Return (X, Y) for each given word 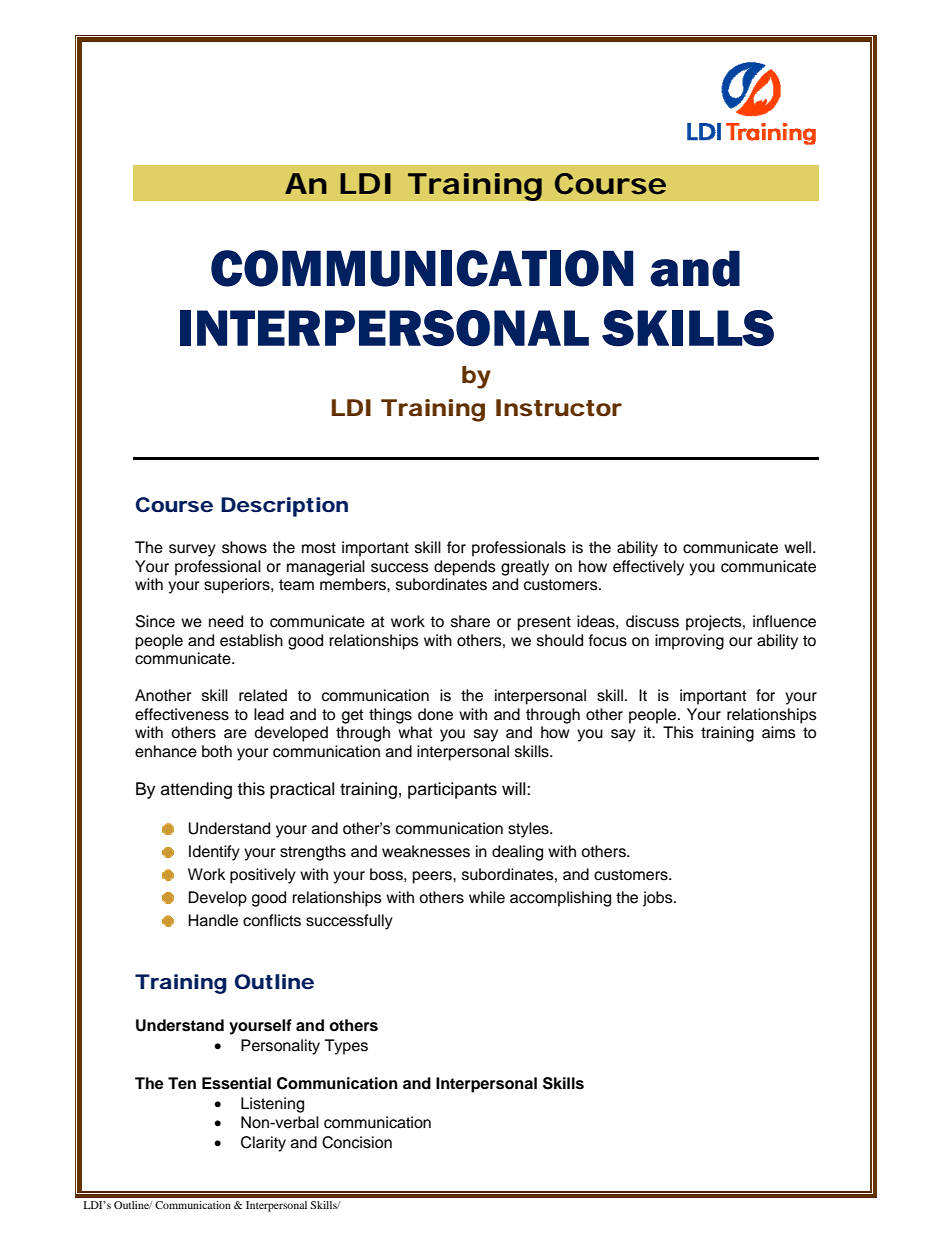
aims (779, 732)
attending (196, 790)
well (799, 547)
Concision (357, 1142)
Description (284, 507)
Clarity (263, 1144)
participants (452, 790)
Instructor (559, 408)
